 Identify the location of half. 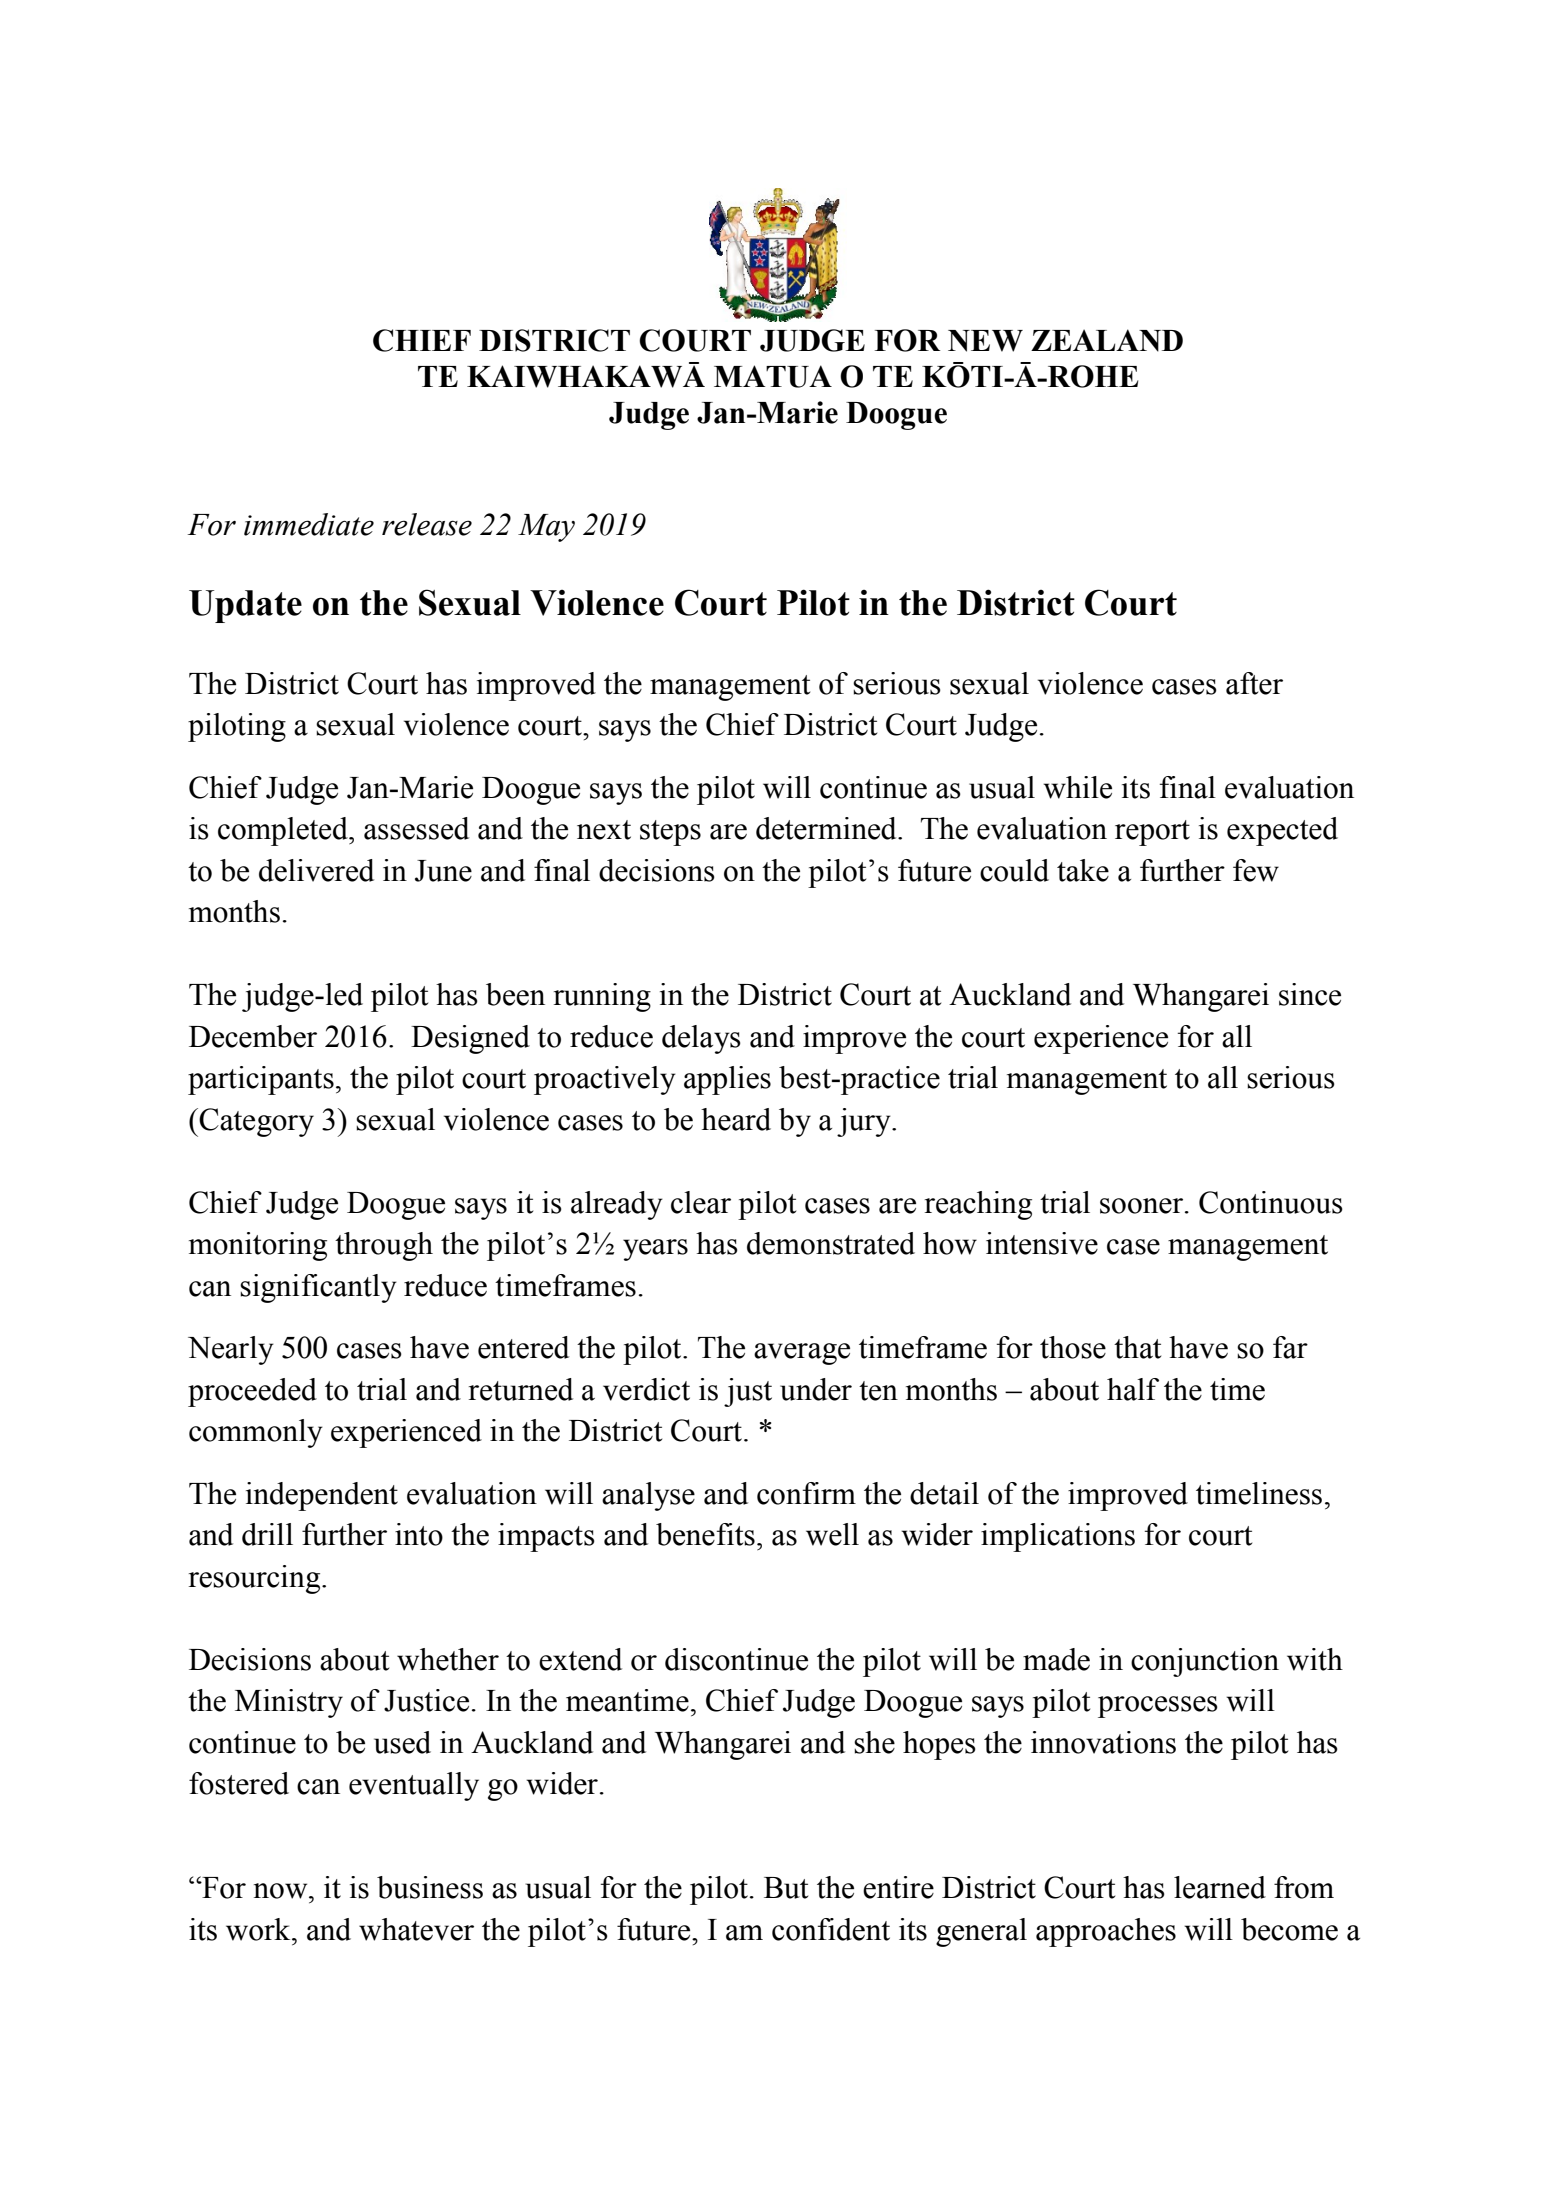
(1133, 1389).
